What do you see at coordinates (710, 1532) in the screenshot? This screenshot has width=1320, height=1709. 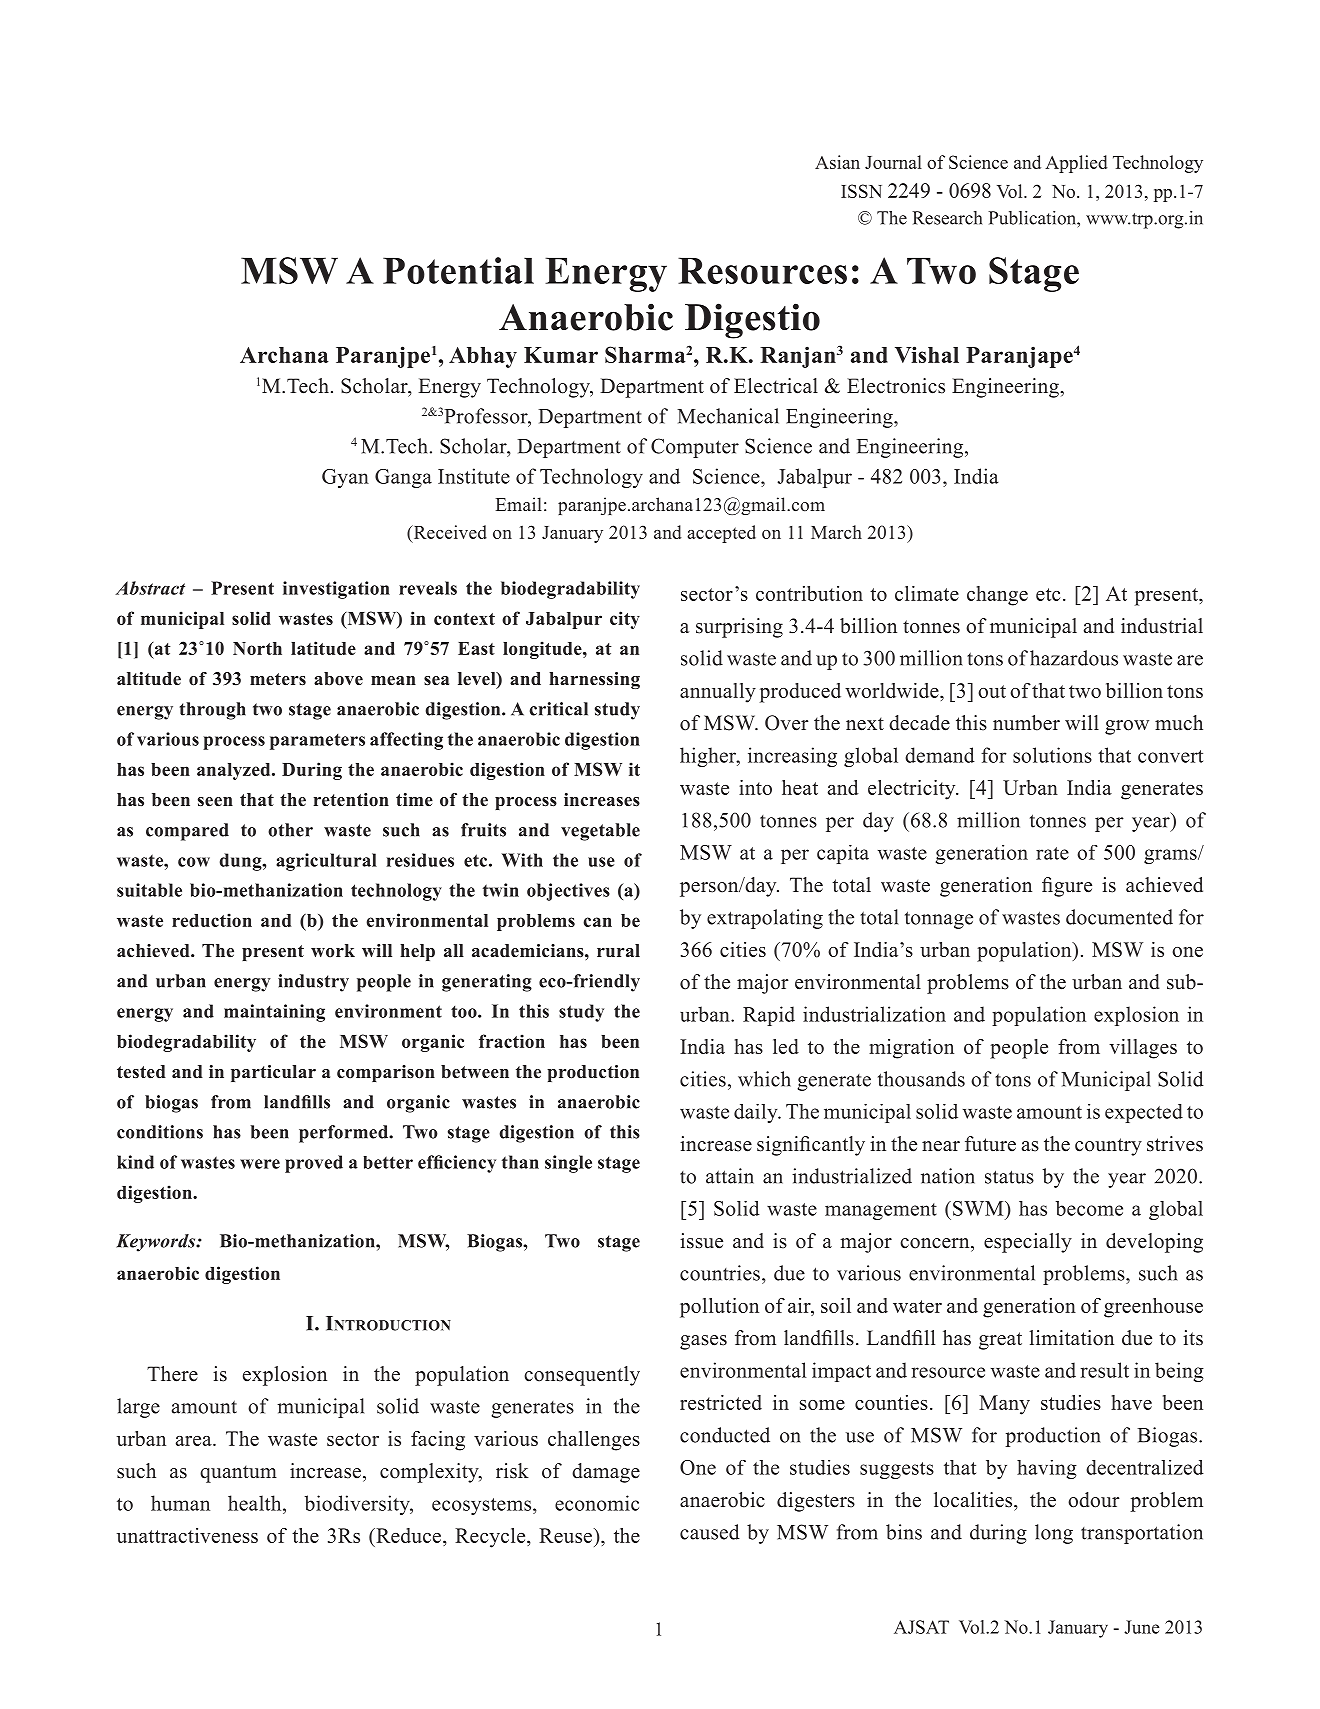 I see `caused` at bounding box center [710, 1532].
